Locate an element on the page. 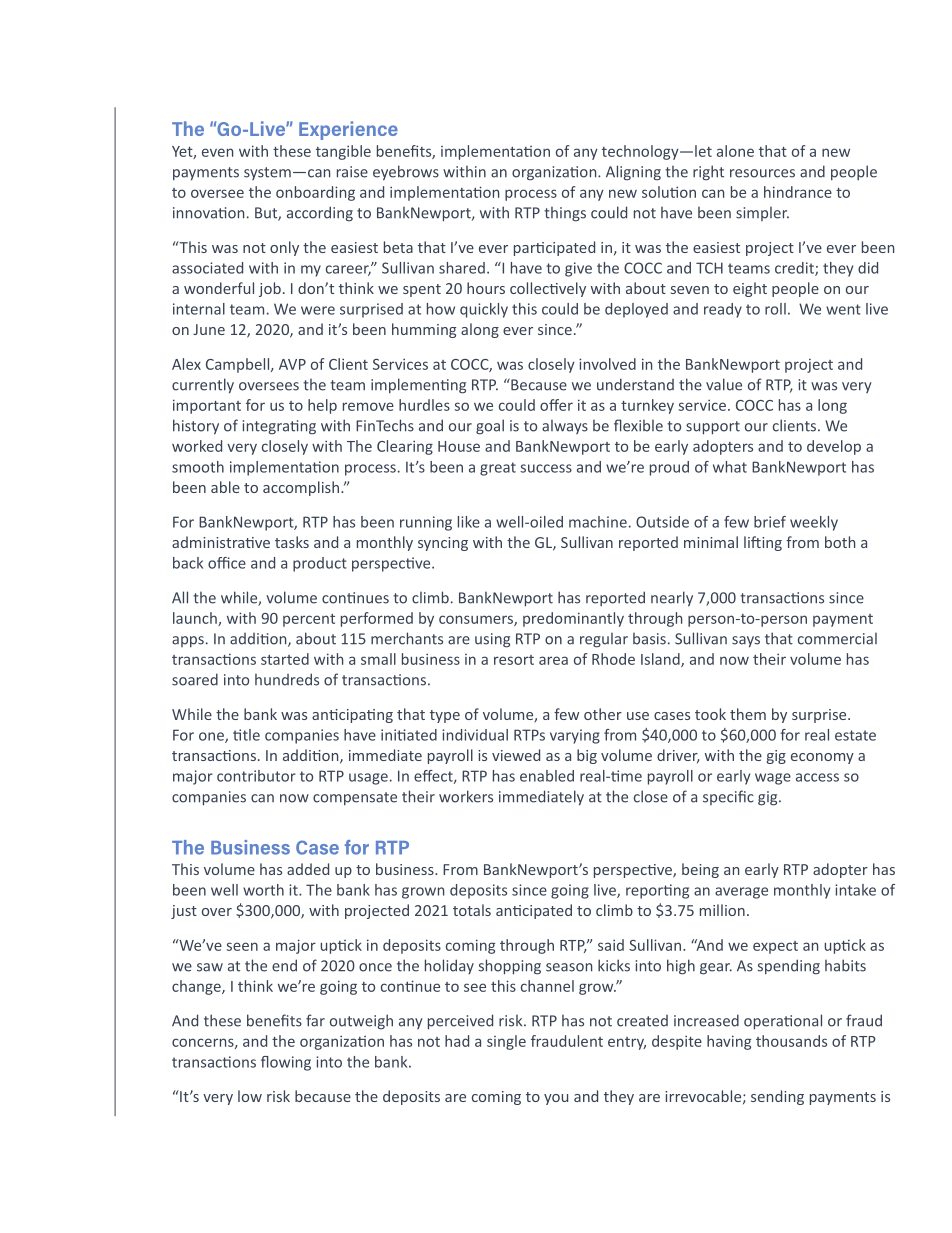  says is located at coordinates (746, 642).
